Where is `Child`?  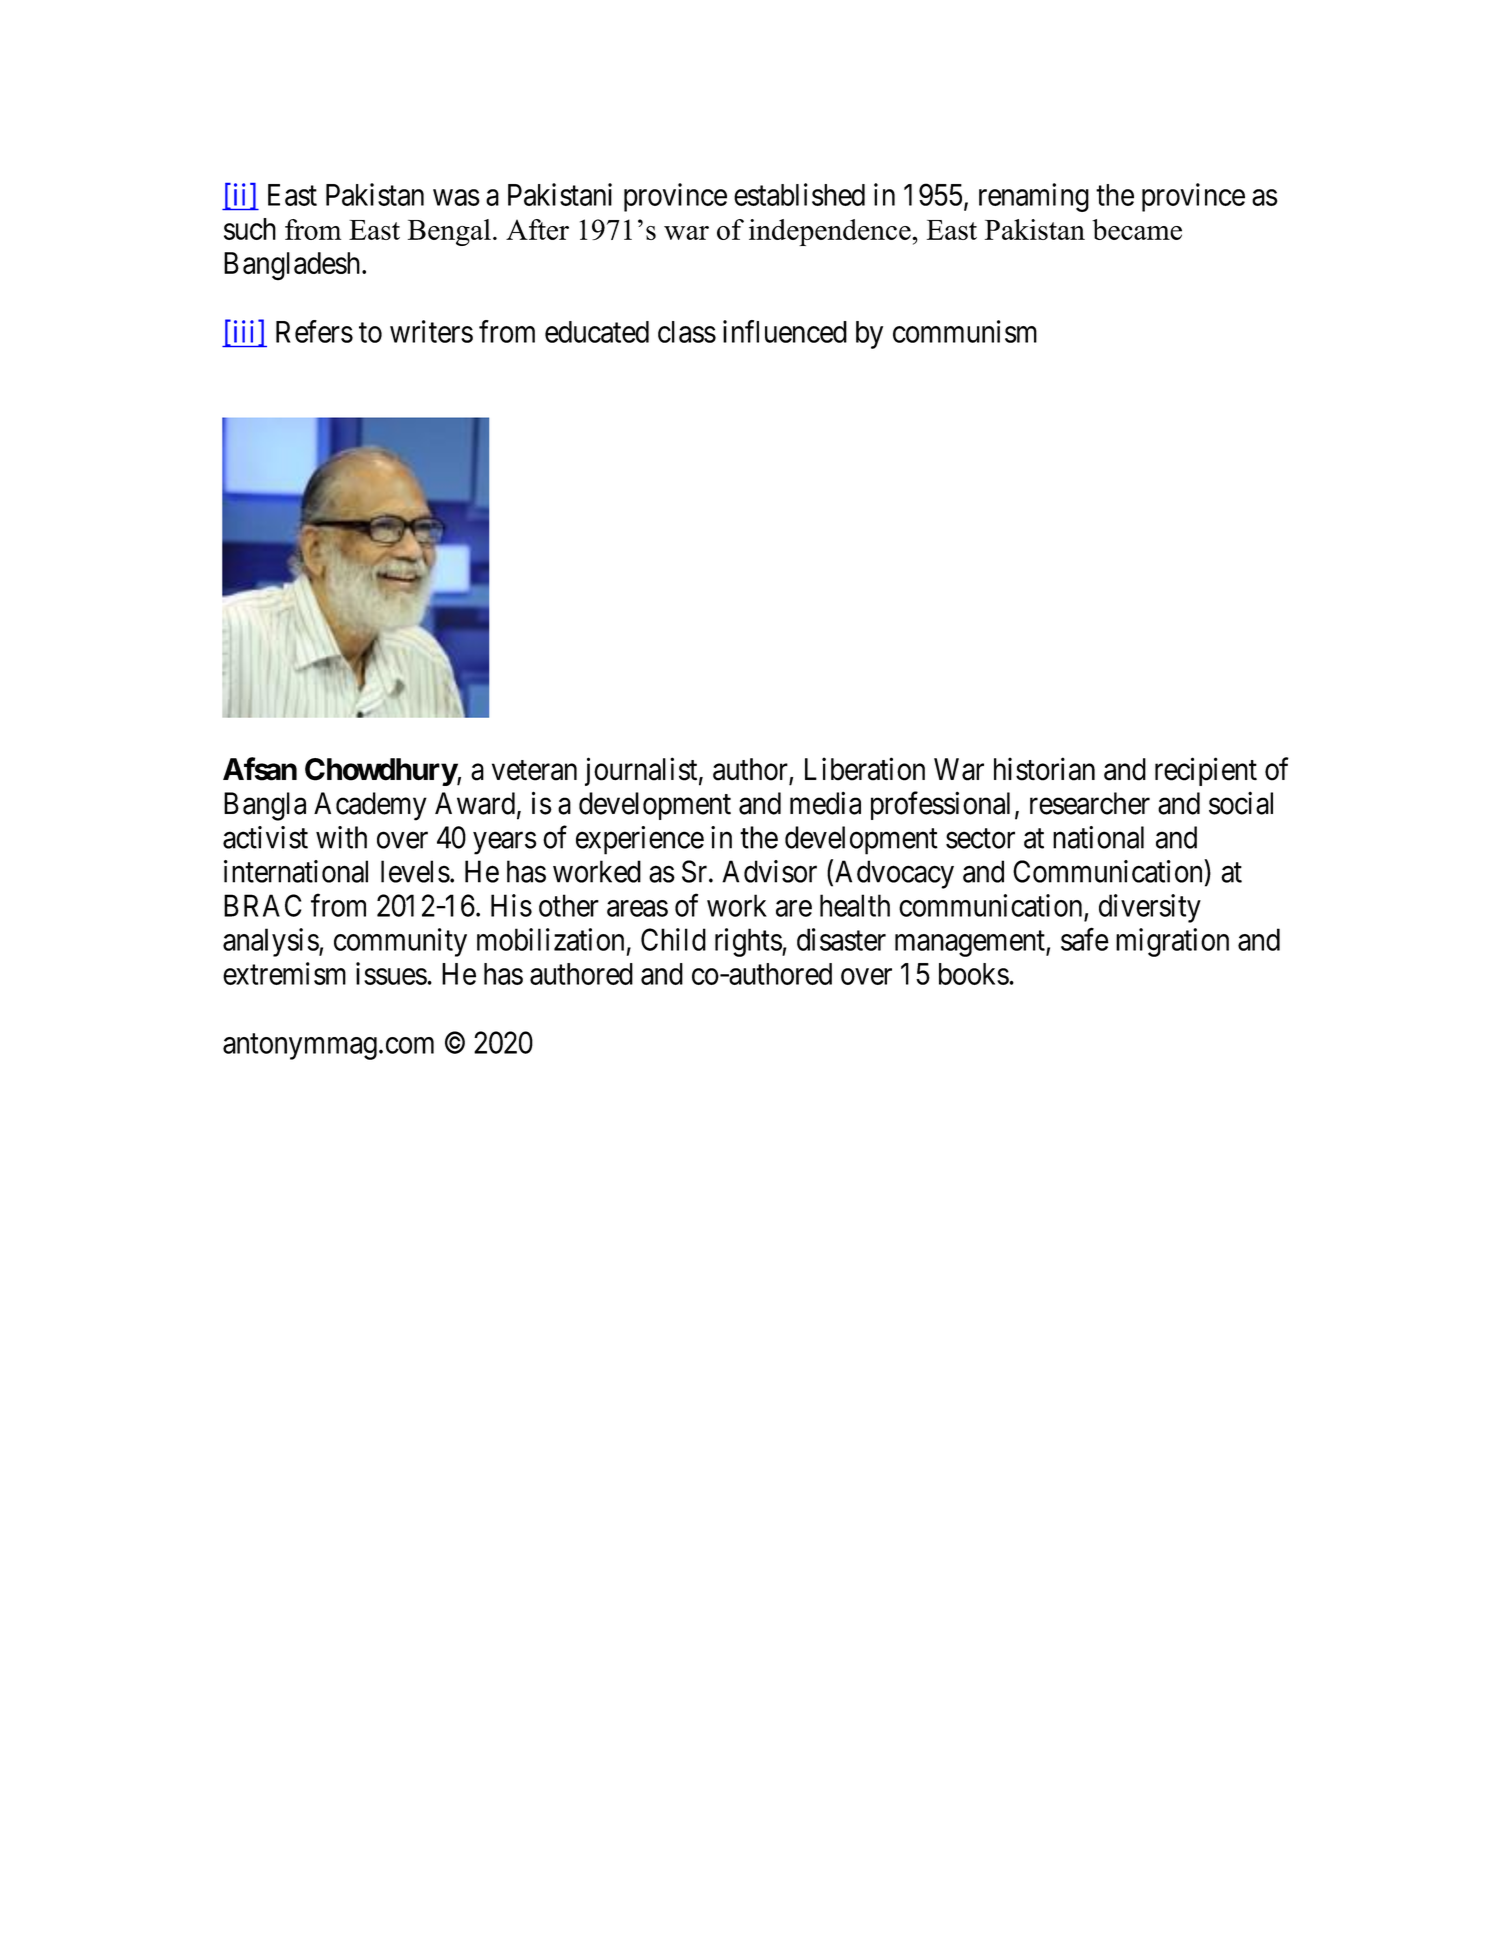
Child is located at coordinates (673, 939).
